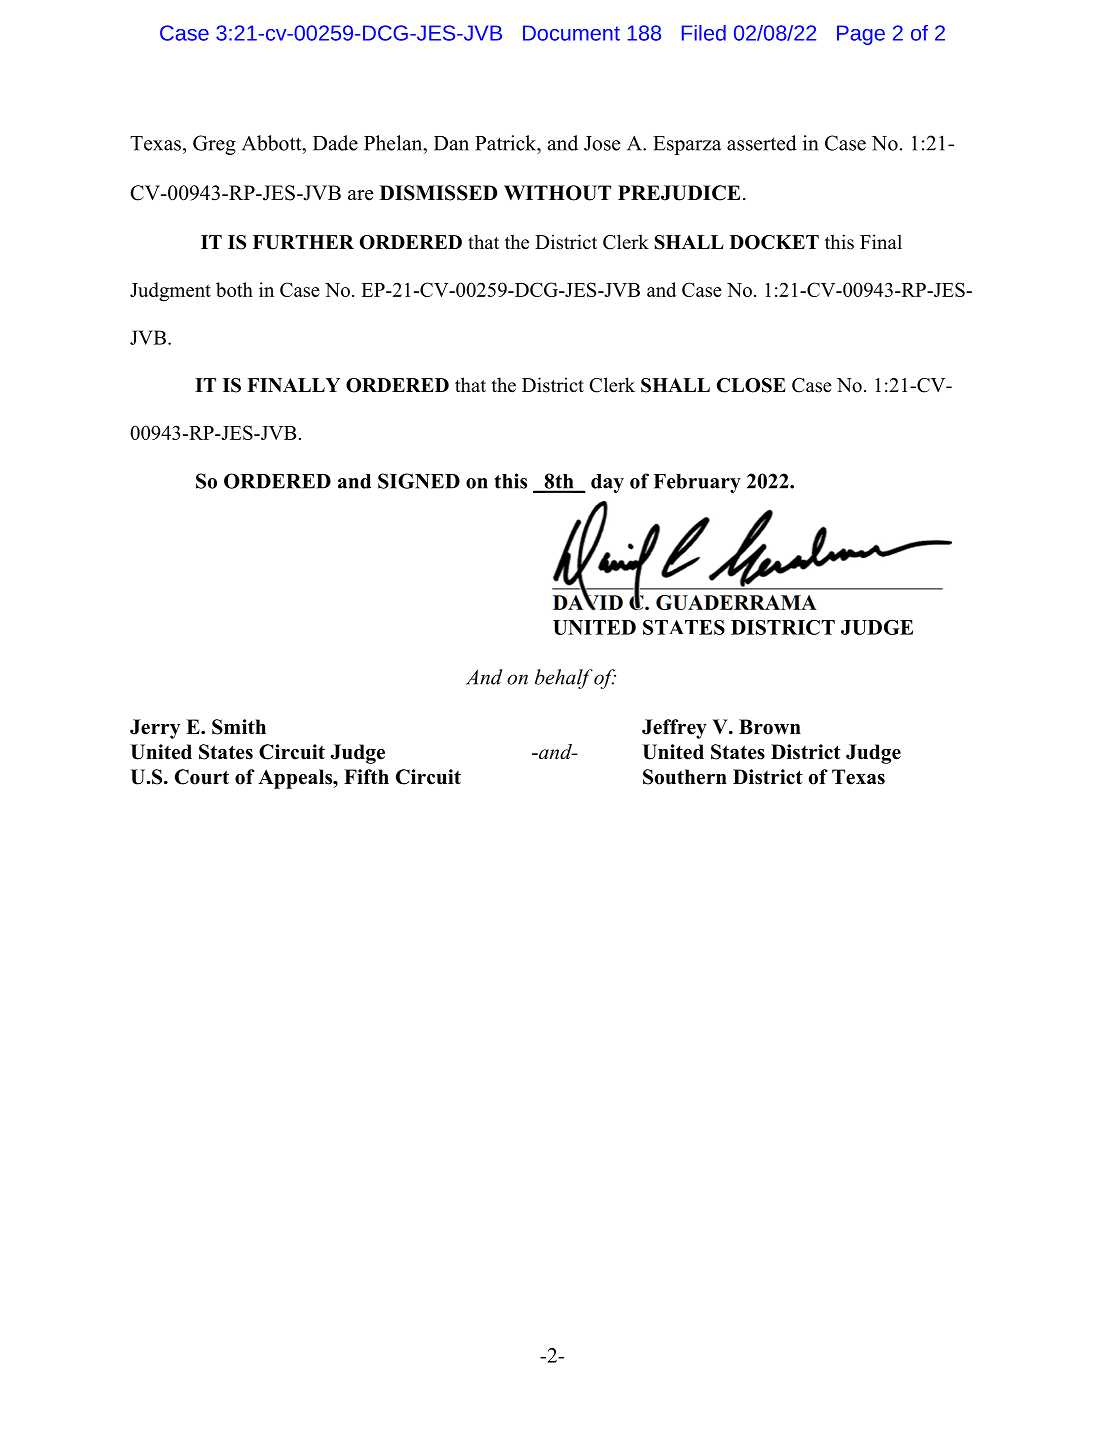  Describe the element at coordinates (273, 143) in the document. I see `Abbott` at that location.
